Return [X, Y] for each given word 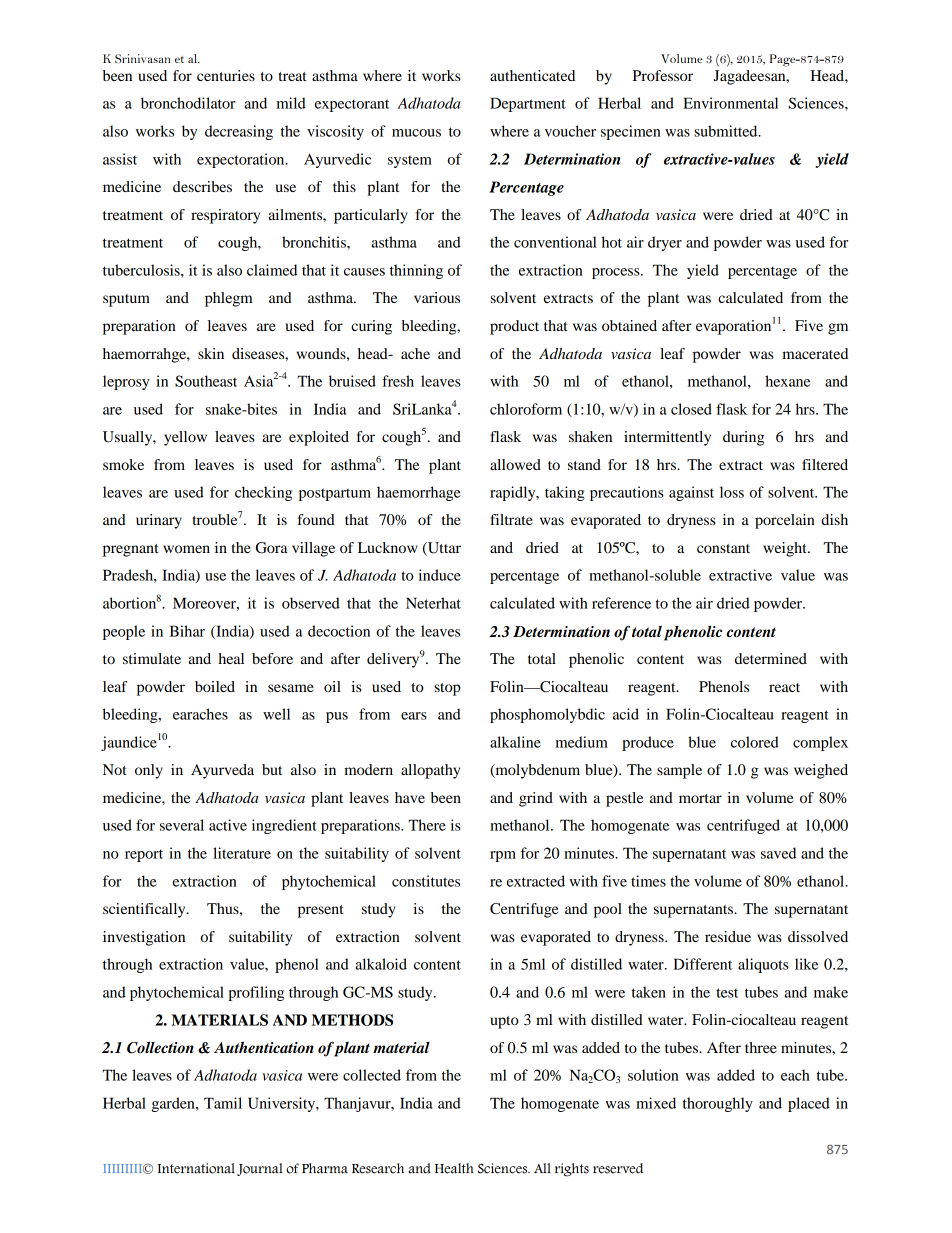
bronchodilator [188, 103]
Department [528, 104]
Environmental [730, 103]
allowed [515, 464]
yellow [185, 438]
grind [536, 799]
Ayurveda [222, 771]
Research [378, 1168]
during [743, 438]
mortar [700, 798]
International [196, 1168]
